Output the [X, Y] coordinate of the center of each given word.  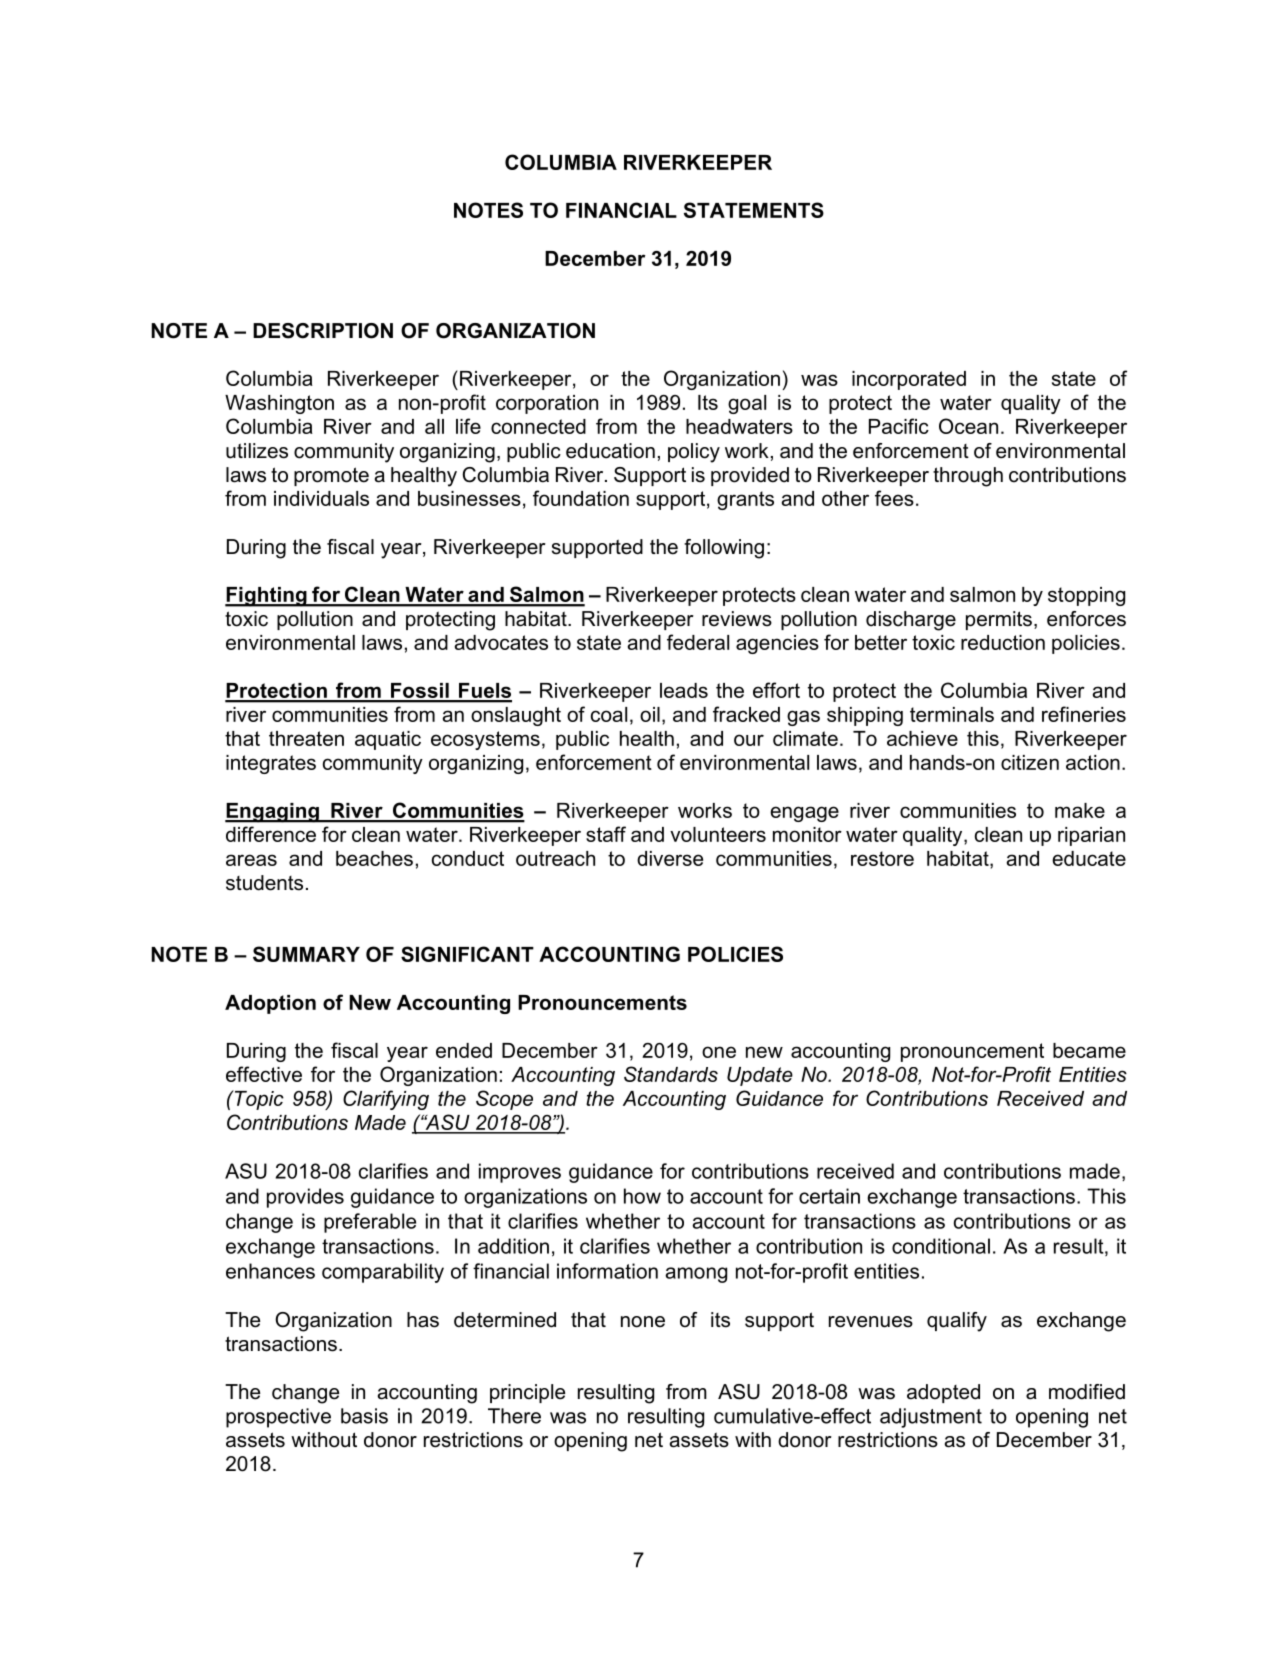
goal [747, 404]
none [643, 1322]
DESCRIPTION [323, 331]
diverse [670, 858]
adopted [943, 1393]
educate [1089, 858]
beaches [374, 858]
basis [364, 1416]
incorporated [909, 380]
